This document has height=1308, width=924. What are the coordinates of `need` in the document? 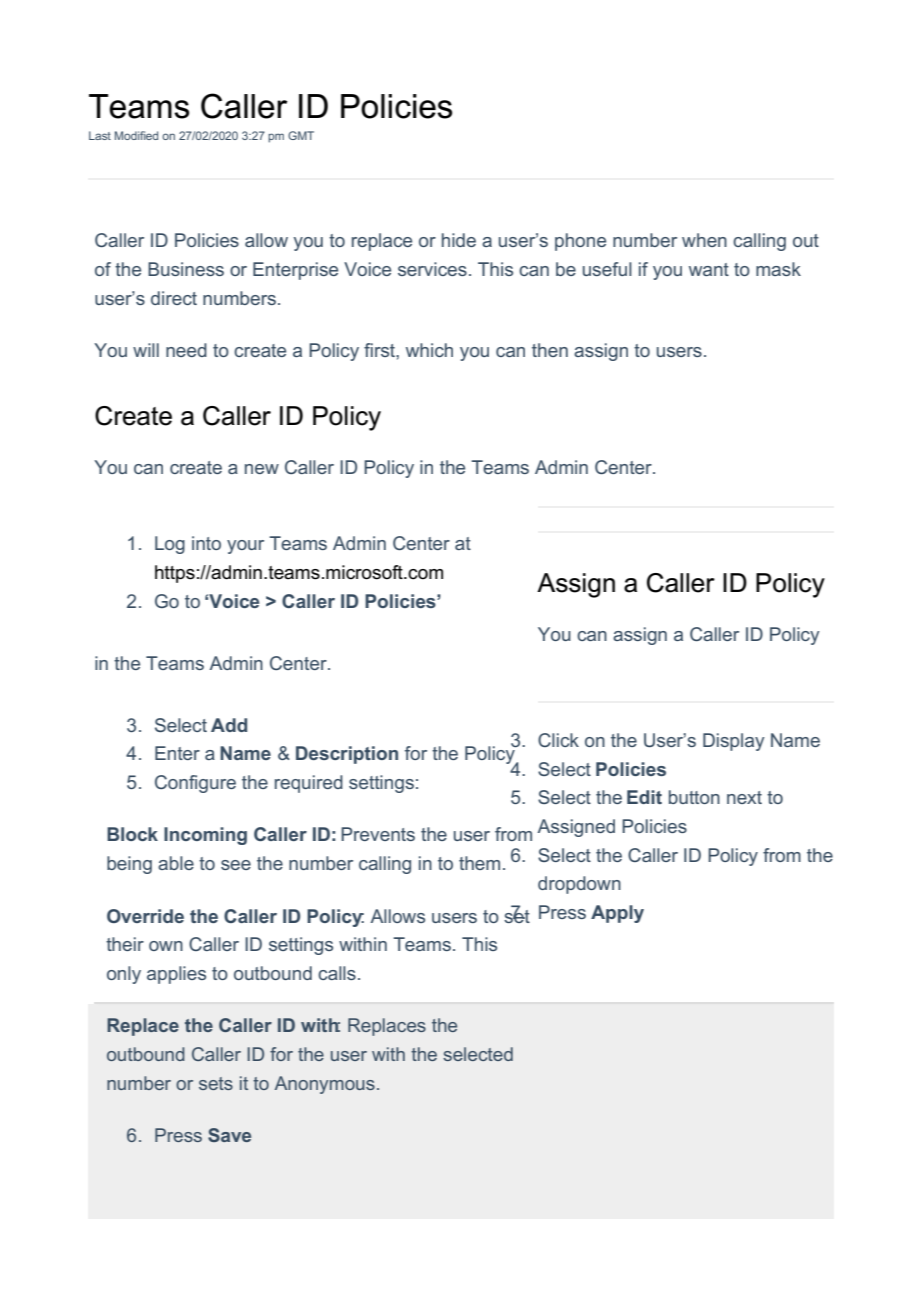 It's located at (186, 350).
